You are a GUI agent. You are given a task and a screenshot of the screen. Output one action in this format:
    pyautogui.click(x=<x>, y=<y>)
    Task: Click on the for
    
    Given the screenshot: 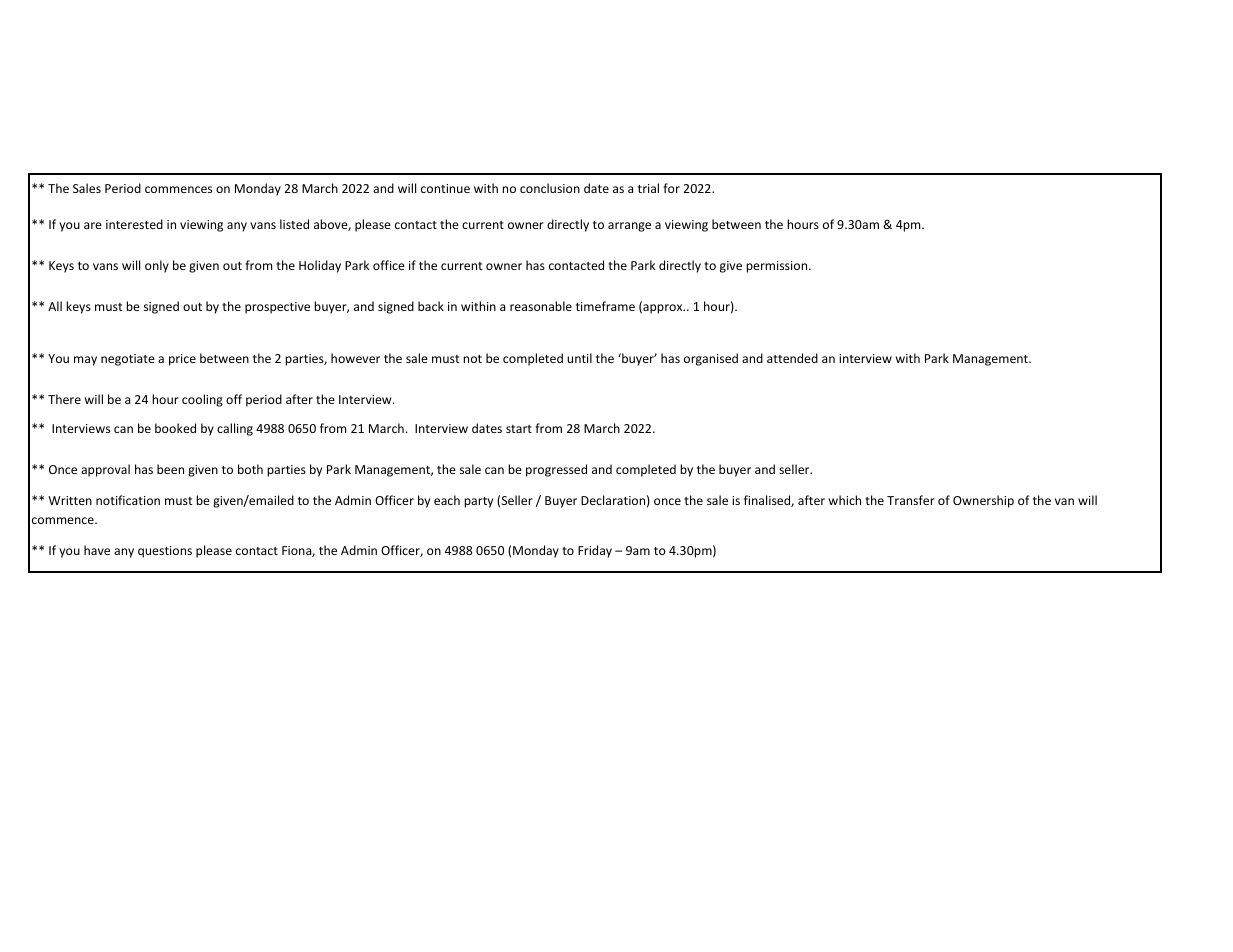 What is the action you would take?
    pyautogui.click(x=671, y=188)
